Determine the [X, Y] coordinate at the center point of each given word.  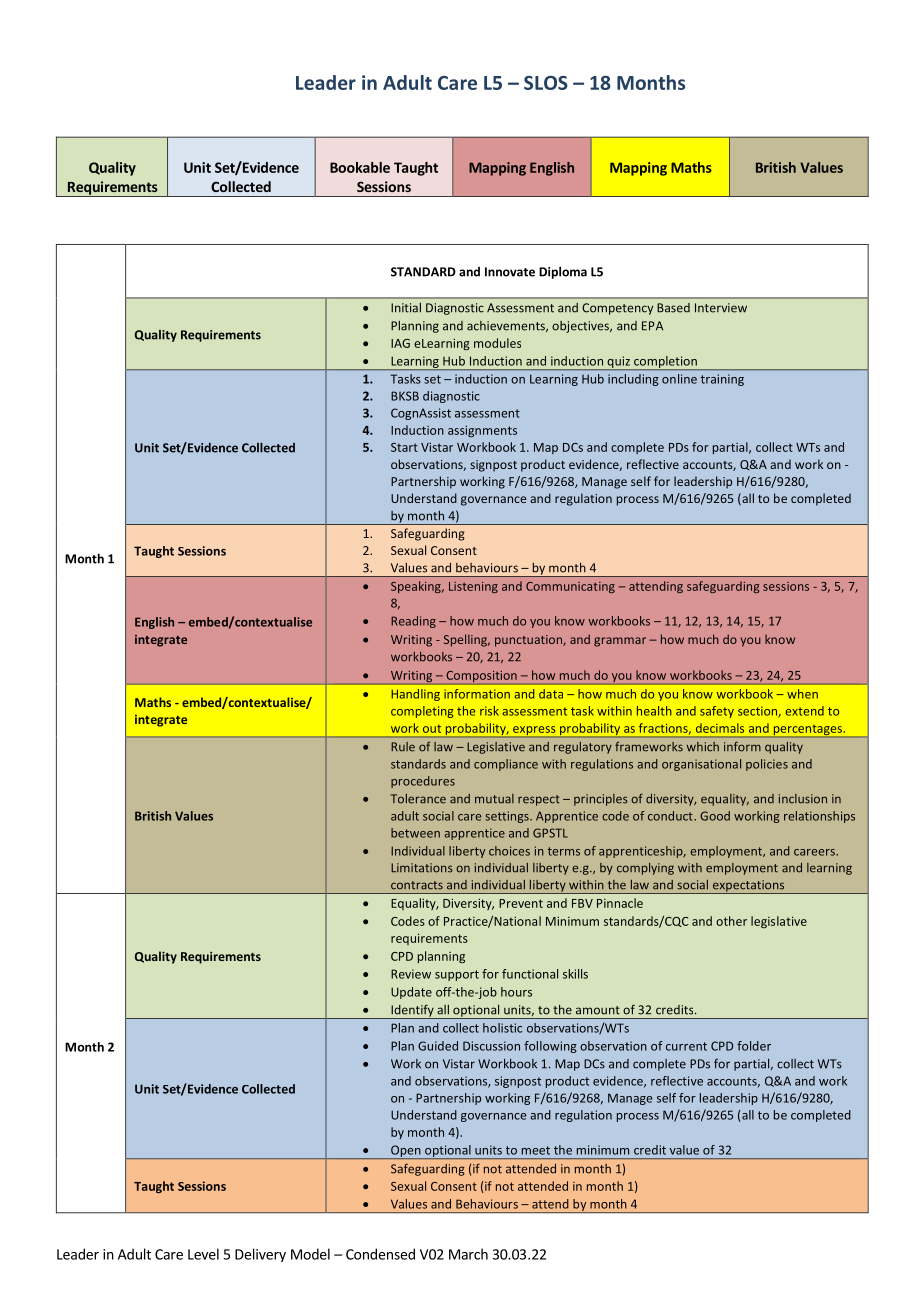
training [722, 380]
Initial [406, 308]
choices [509, 851]
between [415, 833]
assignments [482, 431]
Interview [721, 308]
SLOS [546, 83]
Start [404, 447]
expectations [748, 887]
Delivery [260, 1255]
